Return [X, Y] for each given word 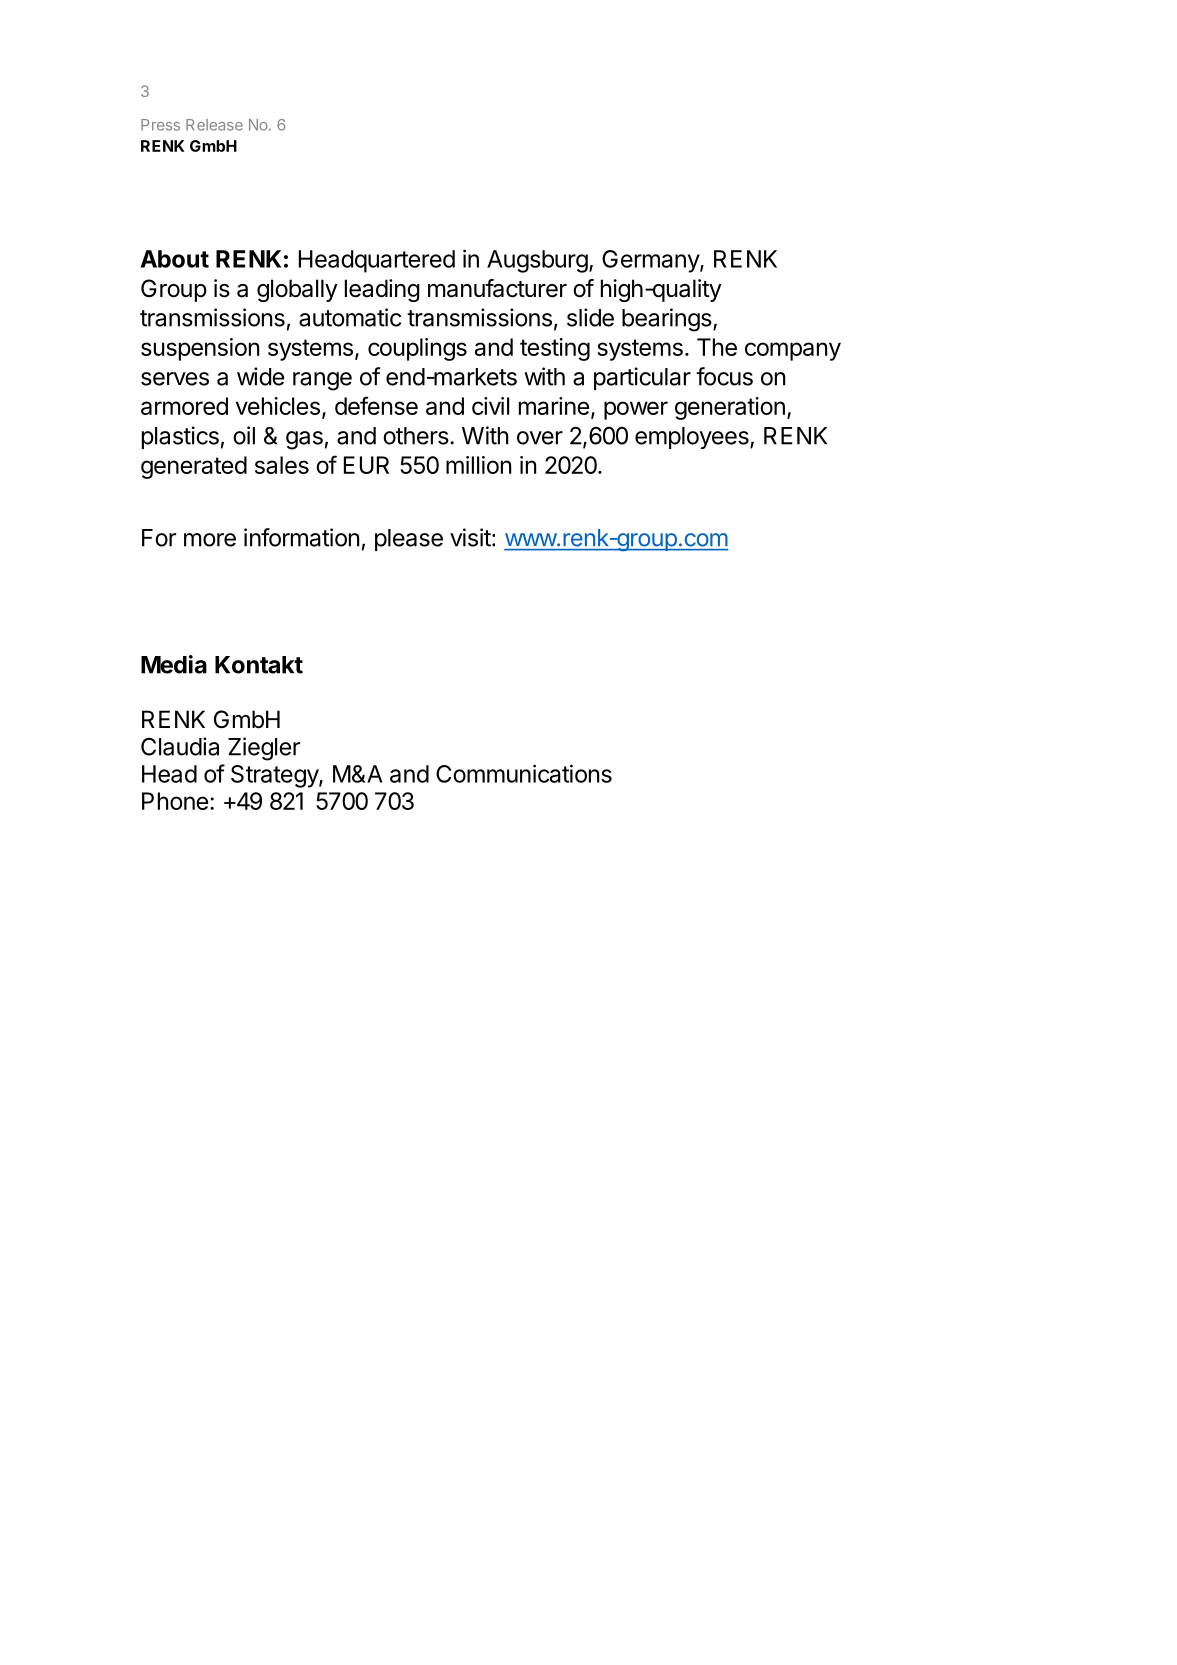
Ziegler [264, 749]
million [478, 465]
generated [194, 467]
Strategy [275, 776]
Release [214, 125]
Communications [524, 773]
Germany [651, 261]
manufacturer [497, 288]
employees [693, 438]
